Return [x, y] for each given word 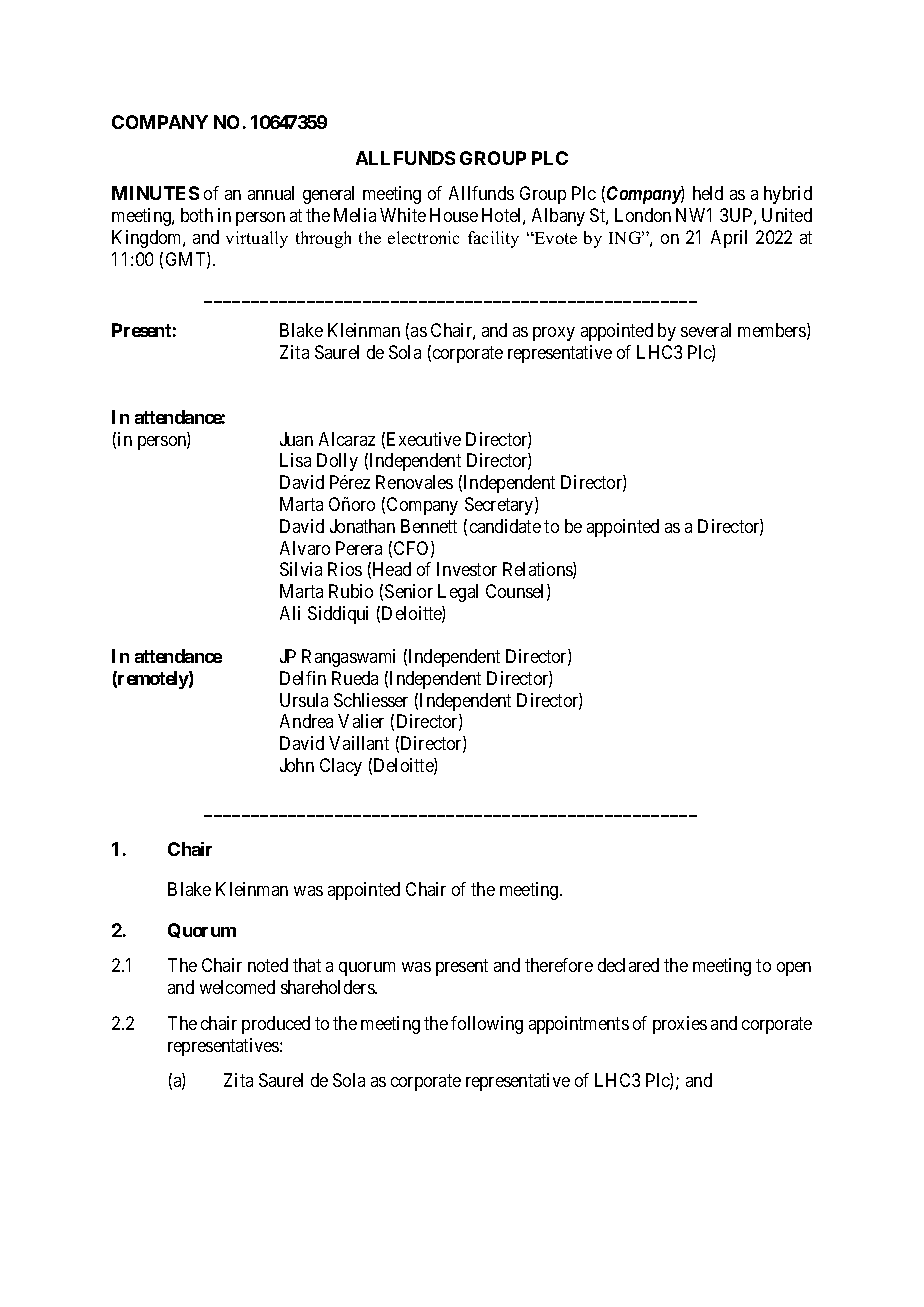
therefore [559, 965]
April [729, 239]
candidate [505, 526]
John [297, 765]
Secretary [500, 506]
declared [628, 965]
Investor [467, 569]
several [706, 330]
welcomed [237, 987]
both [197, 215]
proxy [554, 334]
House [454, 215]
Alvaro [305, 548]
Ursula [304, 700]
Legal [458, 593]
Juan [296, 439]
